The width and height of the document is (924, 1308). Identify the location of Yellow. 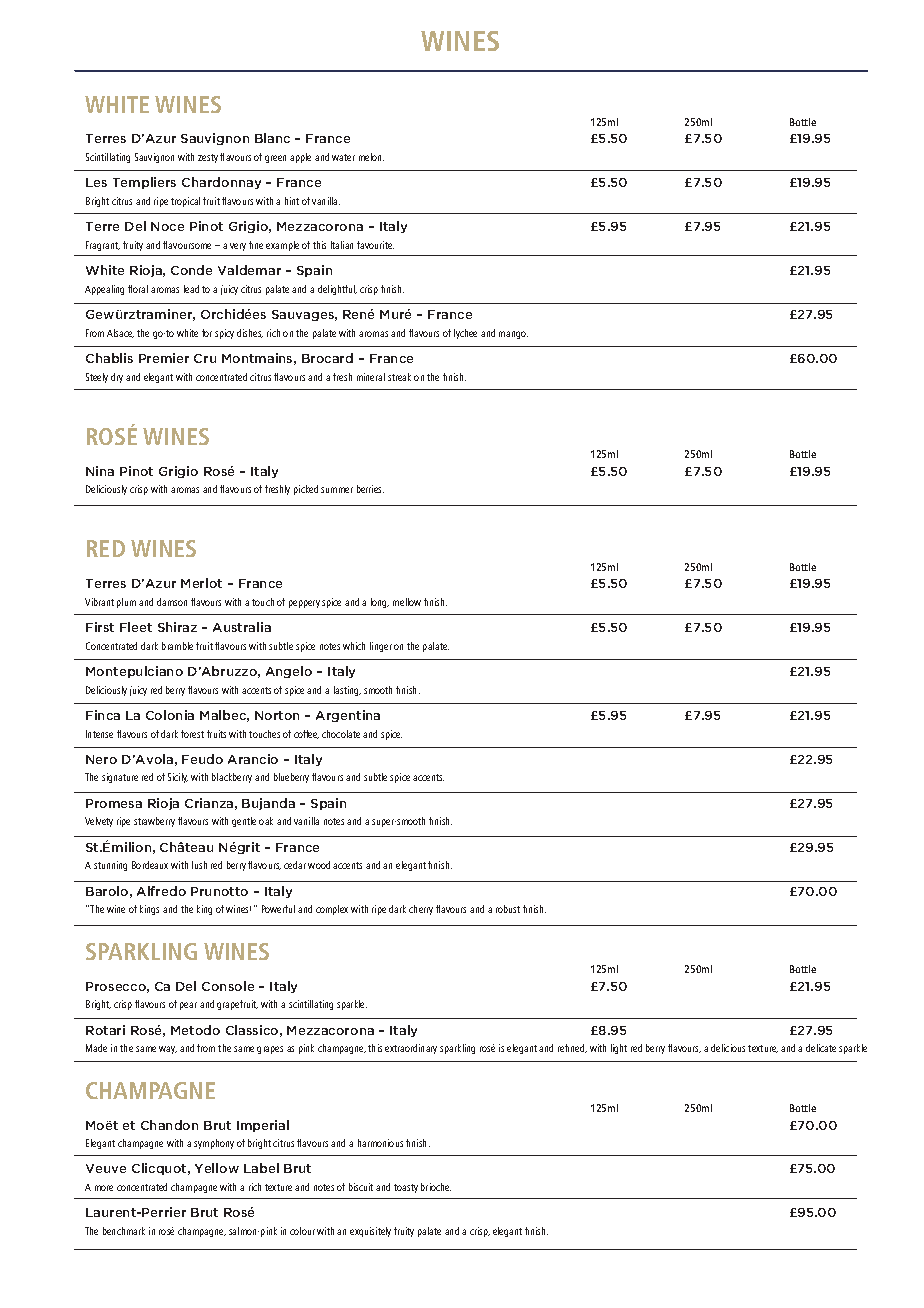
(217, 1168).
